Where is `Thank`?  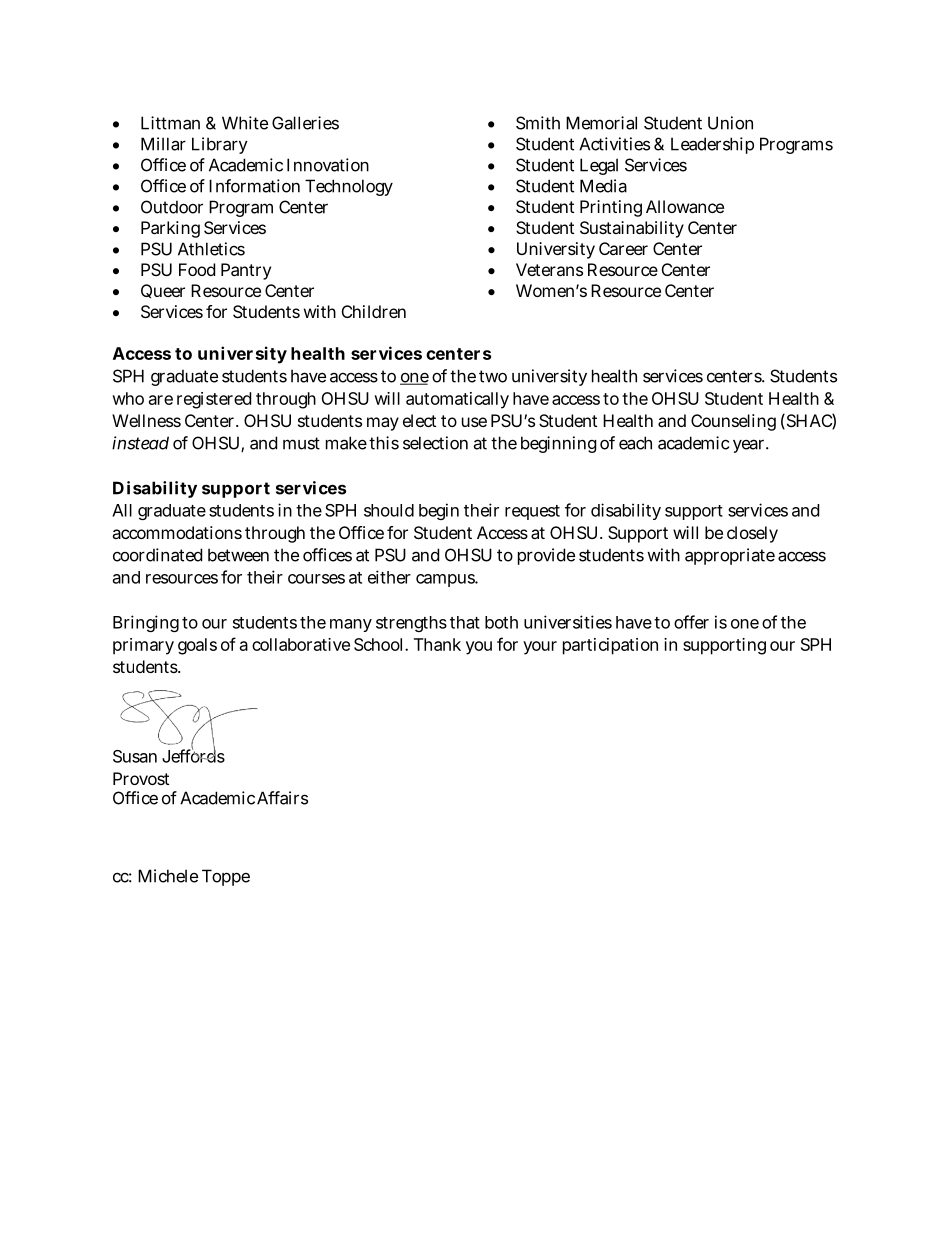
Thank is located at coordinates (437, 644).
